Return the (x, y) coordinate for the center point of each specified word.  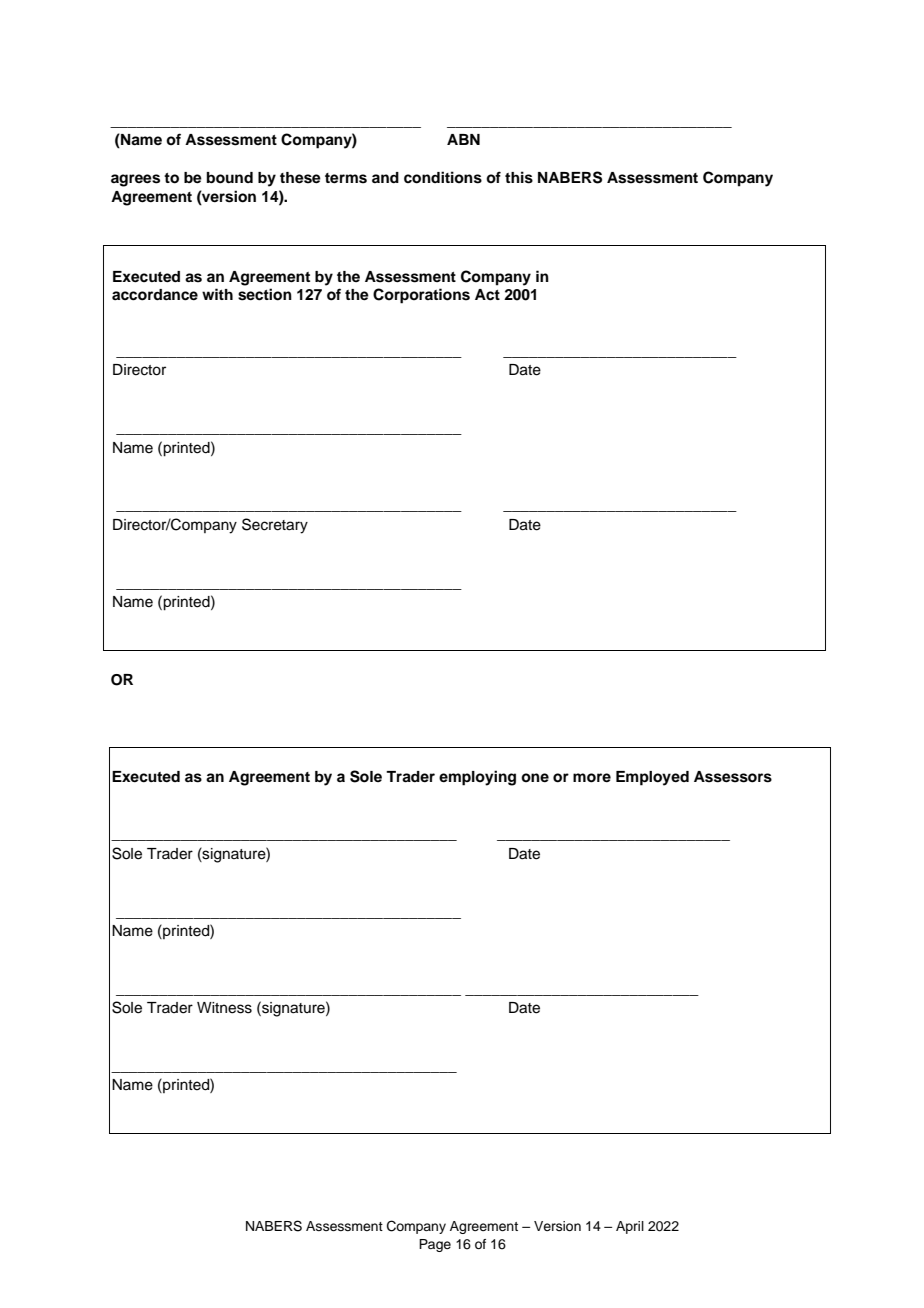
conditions (443, 177)
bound (230, 178)
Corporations (421, 296)
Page (435, 1245)
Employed (652, 778)
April (630, 1227)
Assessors (733, 777)
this (519, 177)
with (217, 294)
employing (477, 778)
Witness (224, 1008)
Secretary (275, 526)
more (592, 778)
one (535, 777)
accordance (155, 295)
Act (487, 295)
